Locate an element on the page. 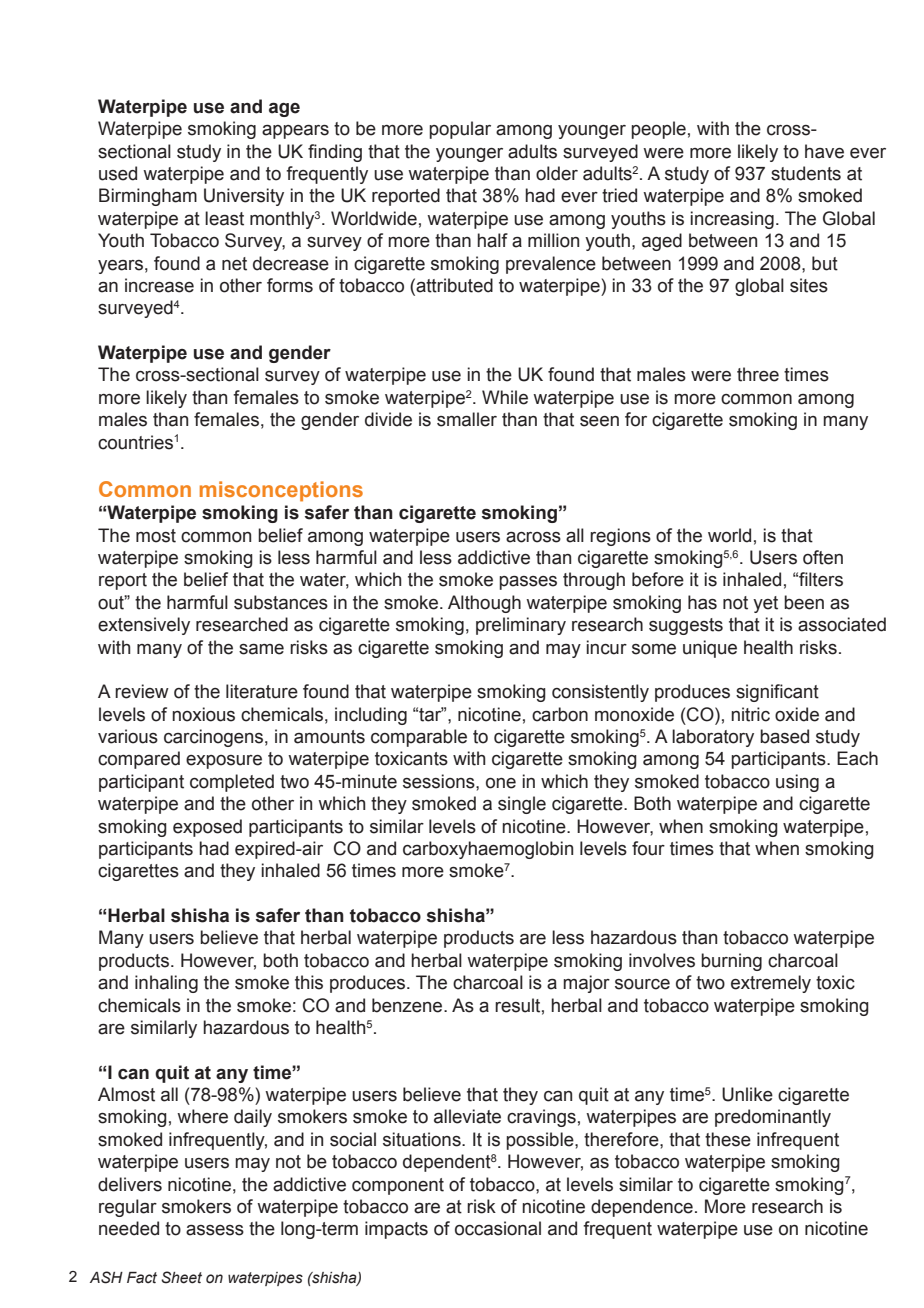  dependence is located at coordinates (642, 1208).
